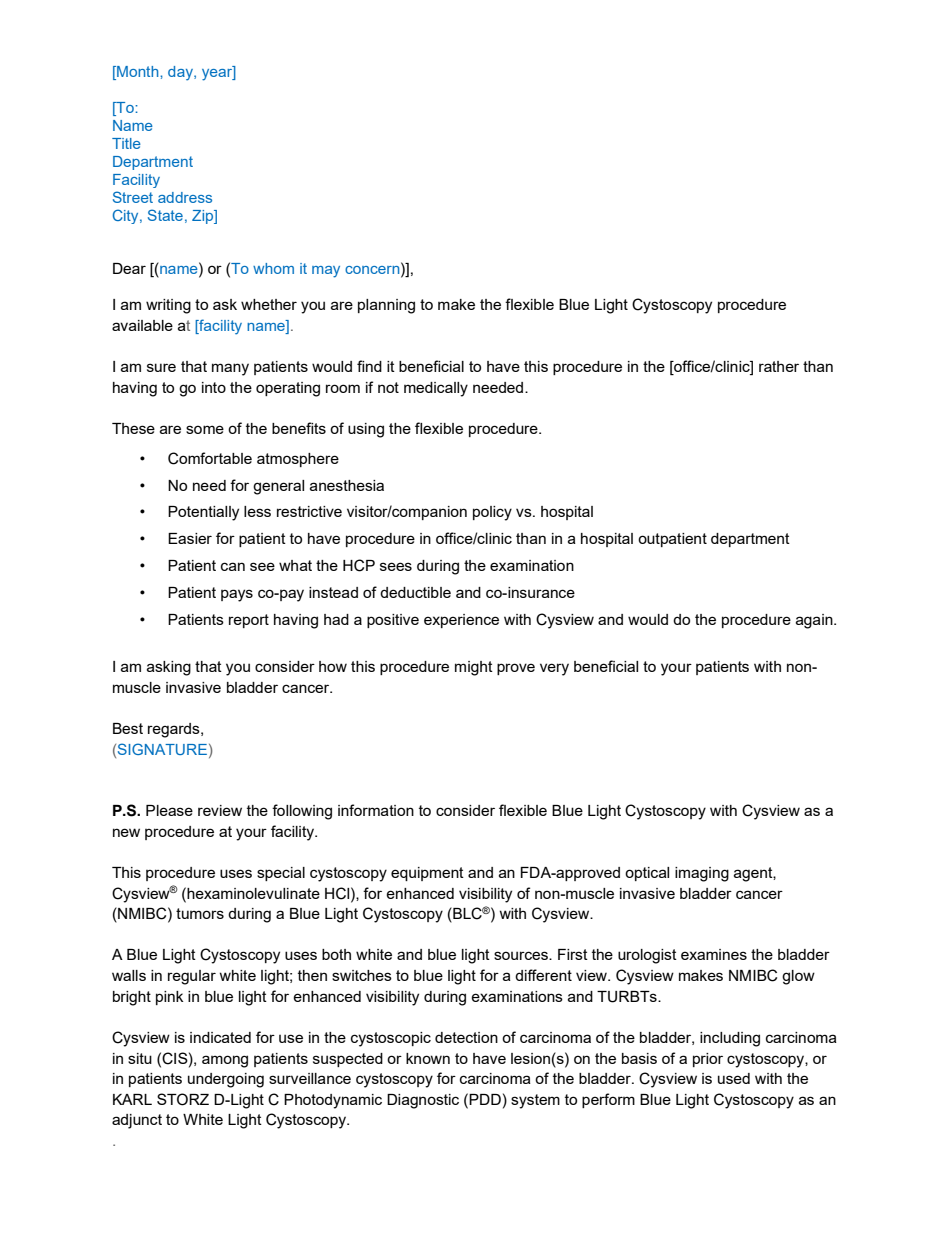 This screenshot has width=952, height=1233. What do you see at coordinates (326, 272) in the screenshot?
I see `may` at bounding box center [326, 272].
